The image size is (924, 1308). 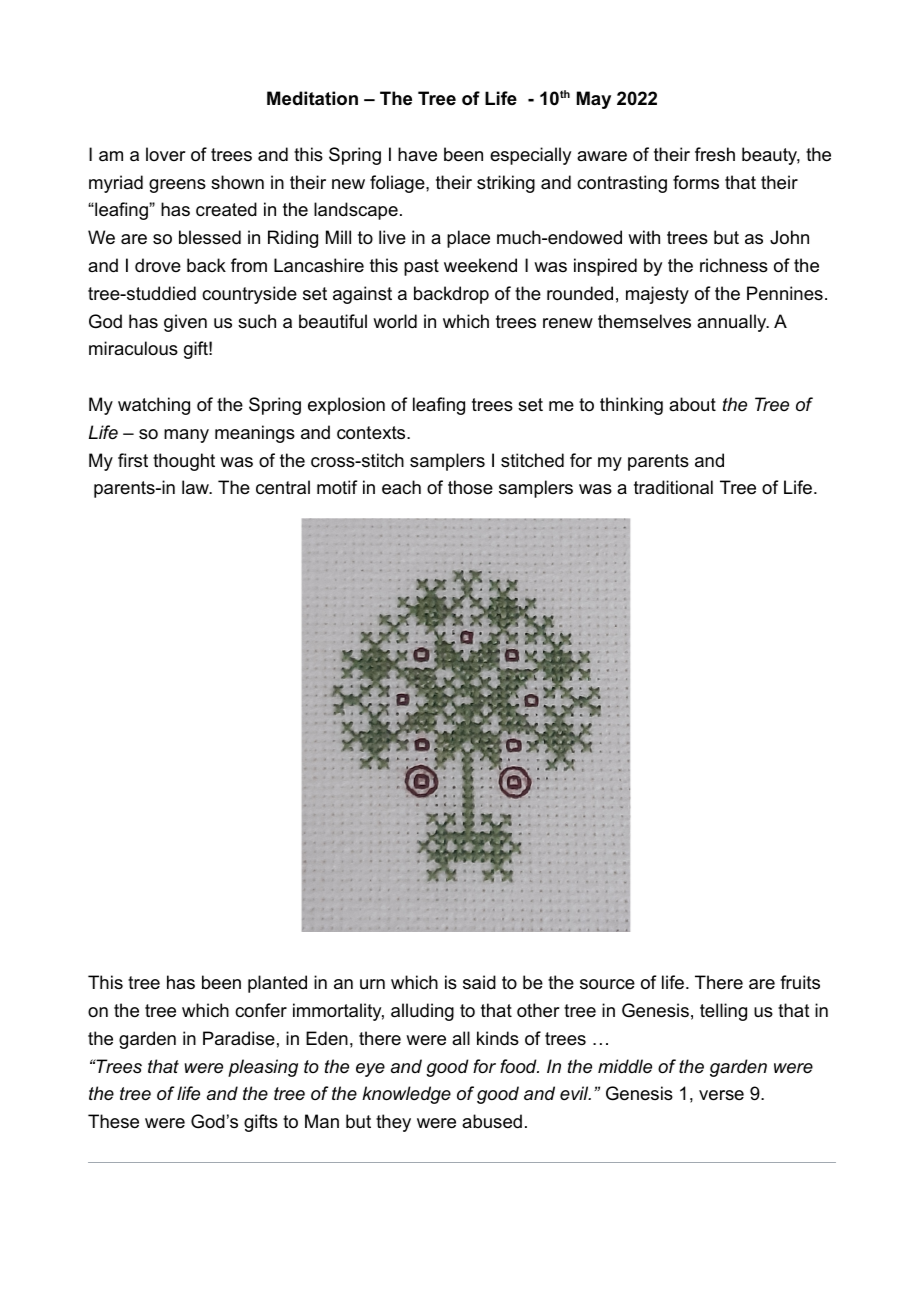 I want to click on pleasing, so click(x=263, y=1068).
